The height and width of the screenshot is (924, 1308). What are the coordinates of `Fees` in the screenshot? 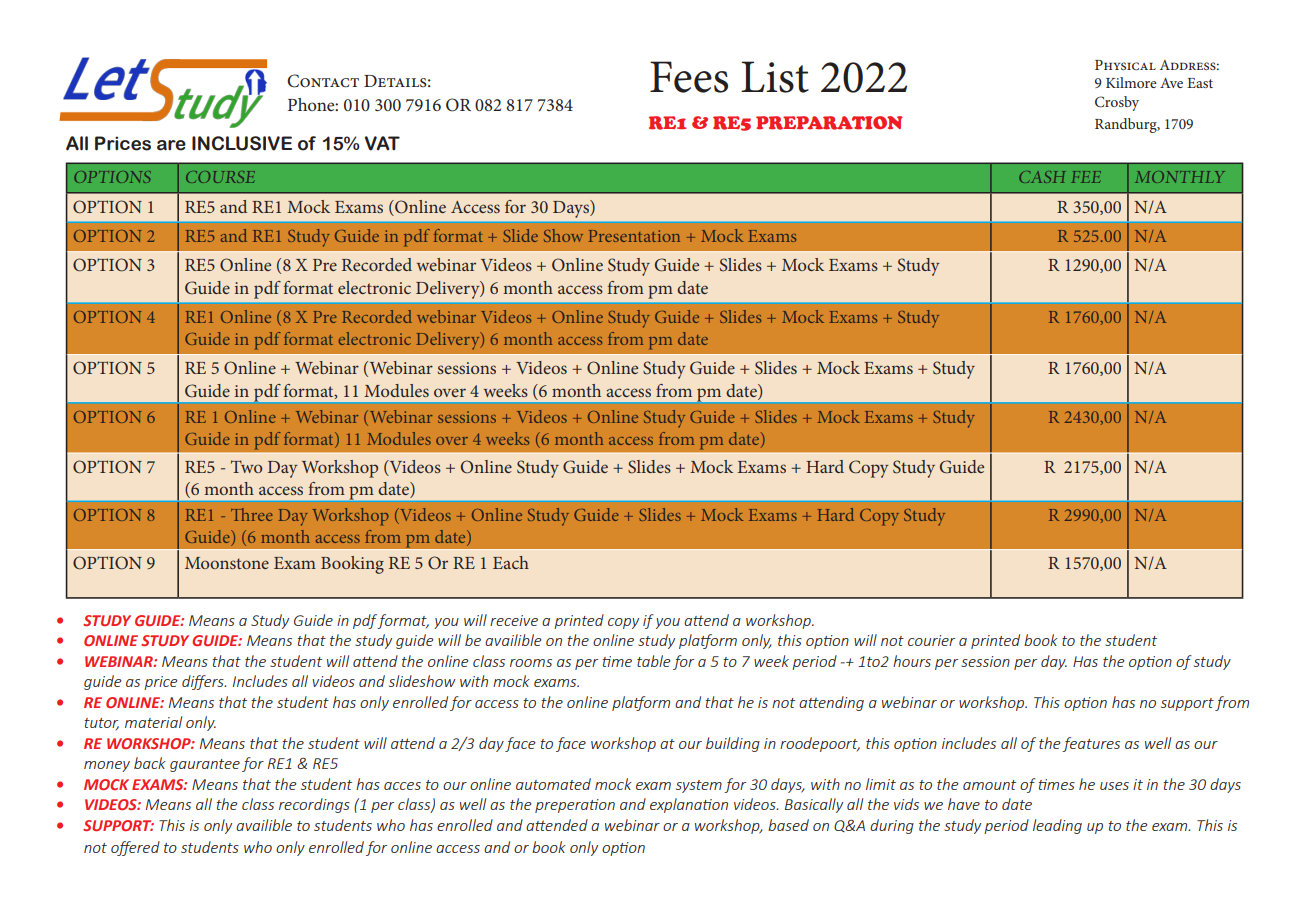 It's located at (689, 77).
